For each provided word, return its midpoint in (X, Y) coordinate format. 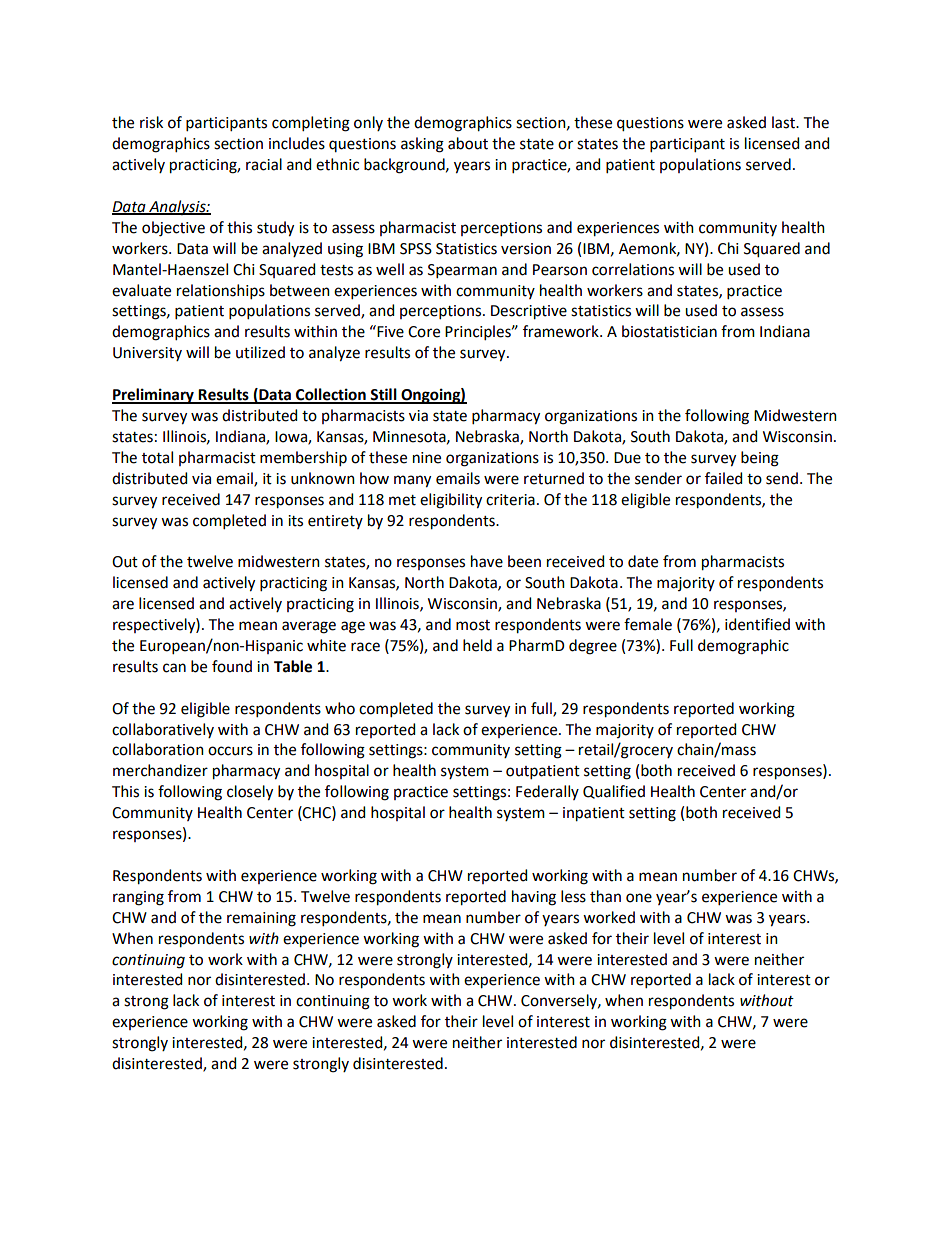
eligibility (451, 501)
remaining (261, 919)
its (295, 521)
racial (264, 164)
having (534, 898)
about (468, 143)
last (785, 122)
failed (723, 478)
